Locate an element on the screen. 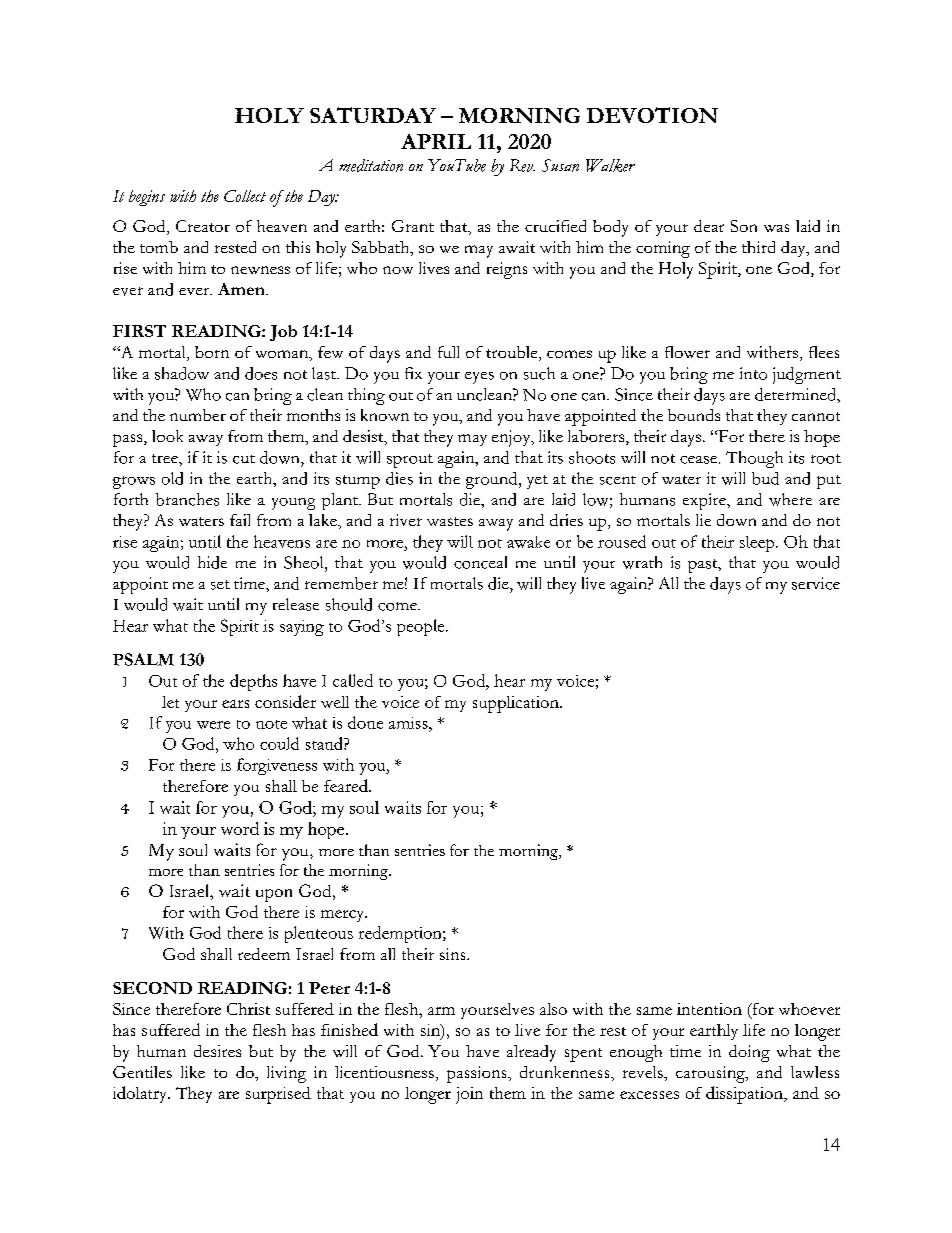  DEVOTION is located at coordinates (652, 115).
